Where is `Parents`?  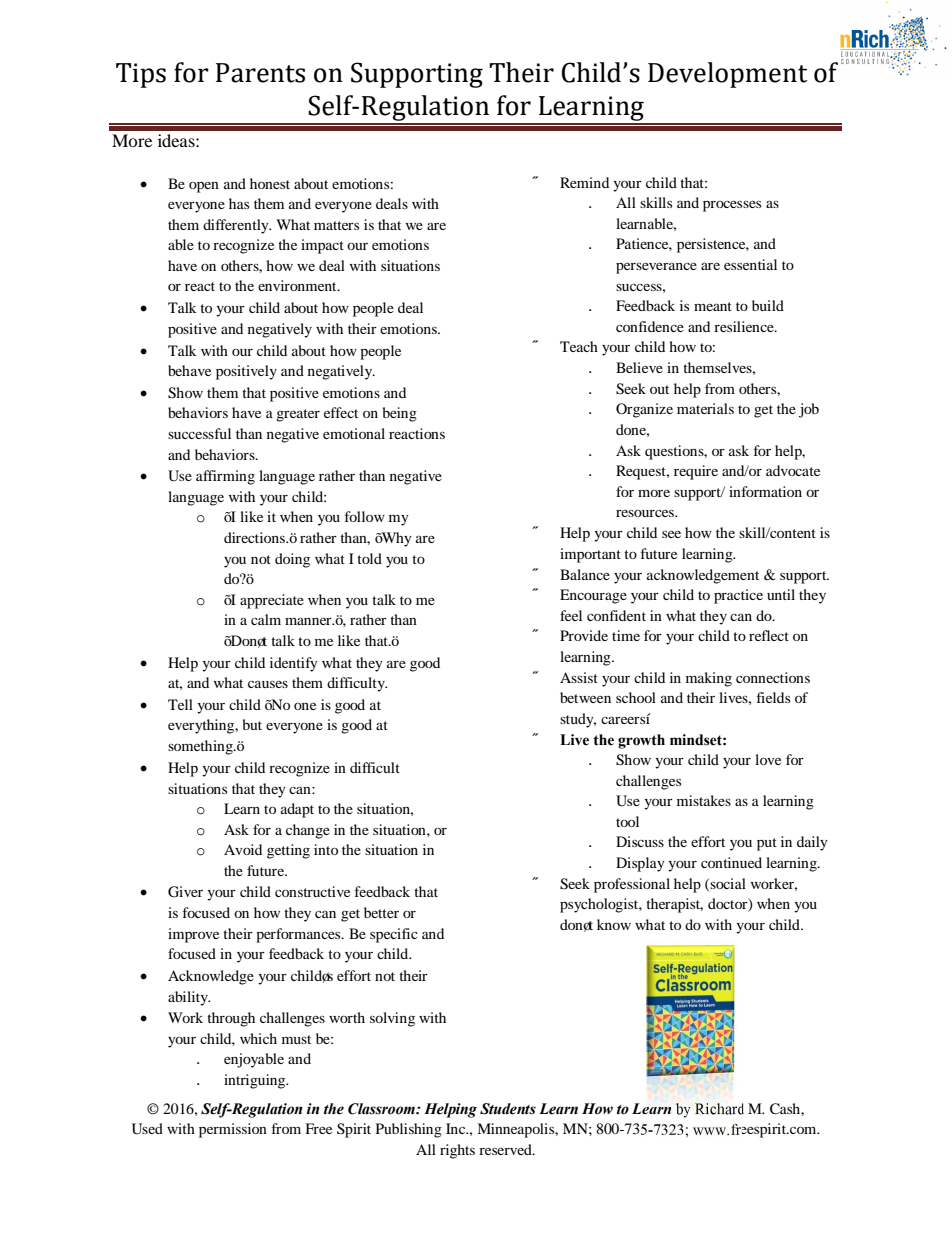 Parents is located at coordinates (260, 73).
